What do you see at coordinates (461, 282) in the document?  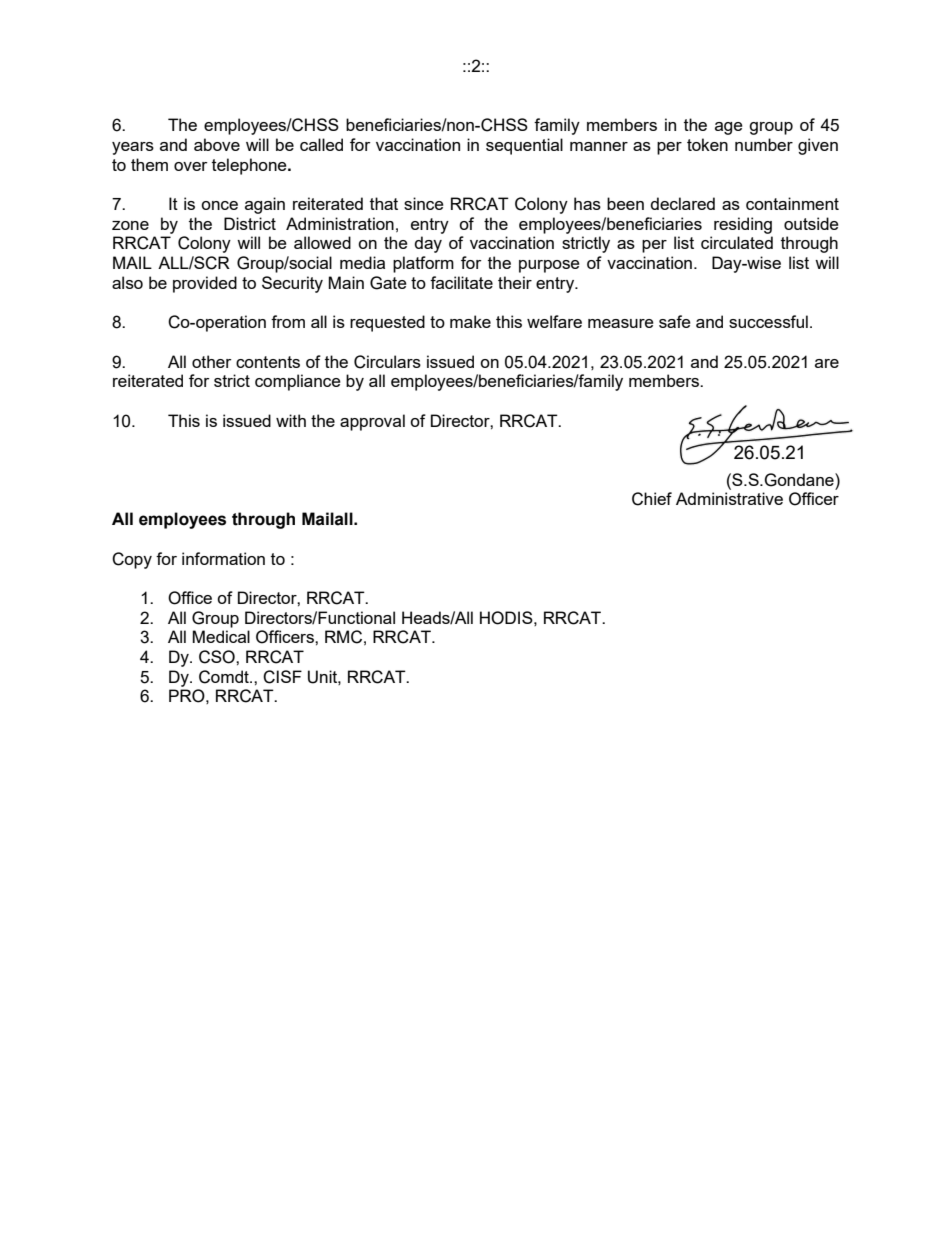 I see `facilitate` at bounding box center [461, 282].
